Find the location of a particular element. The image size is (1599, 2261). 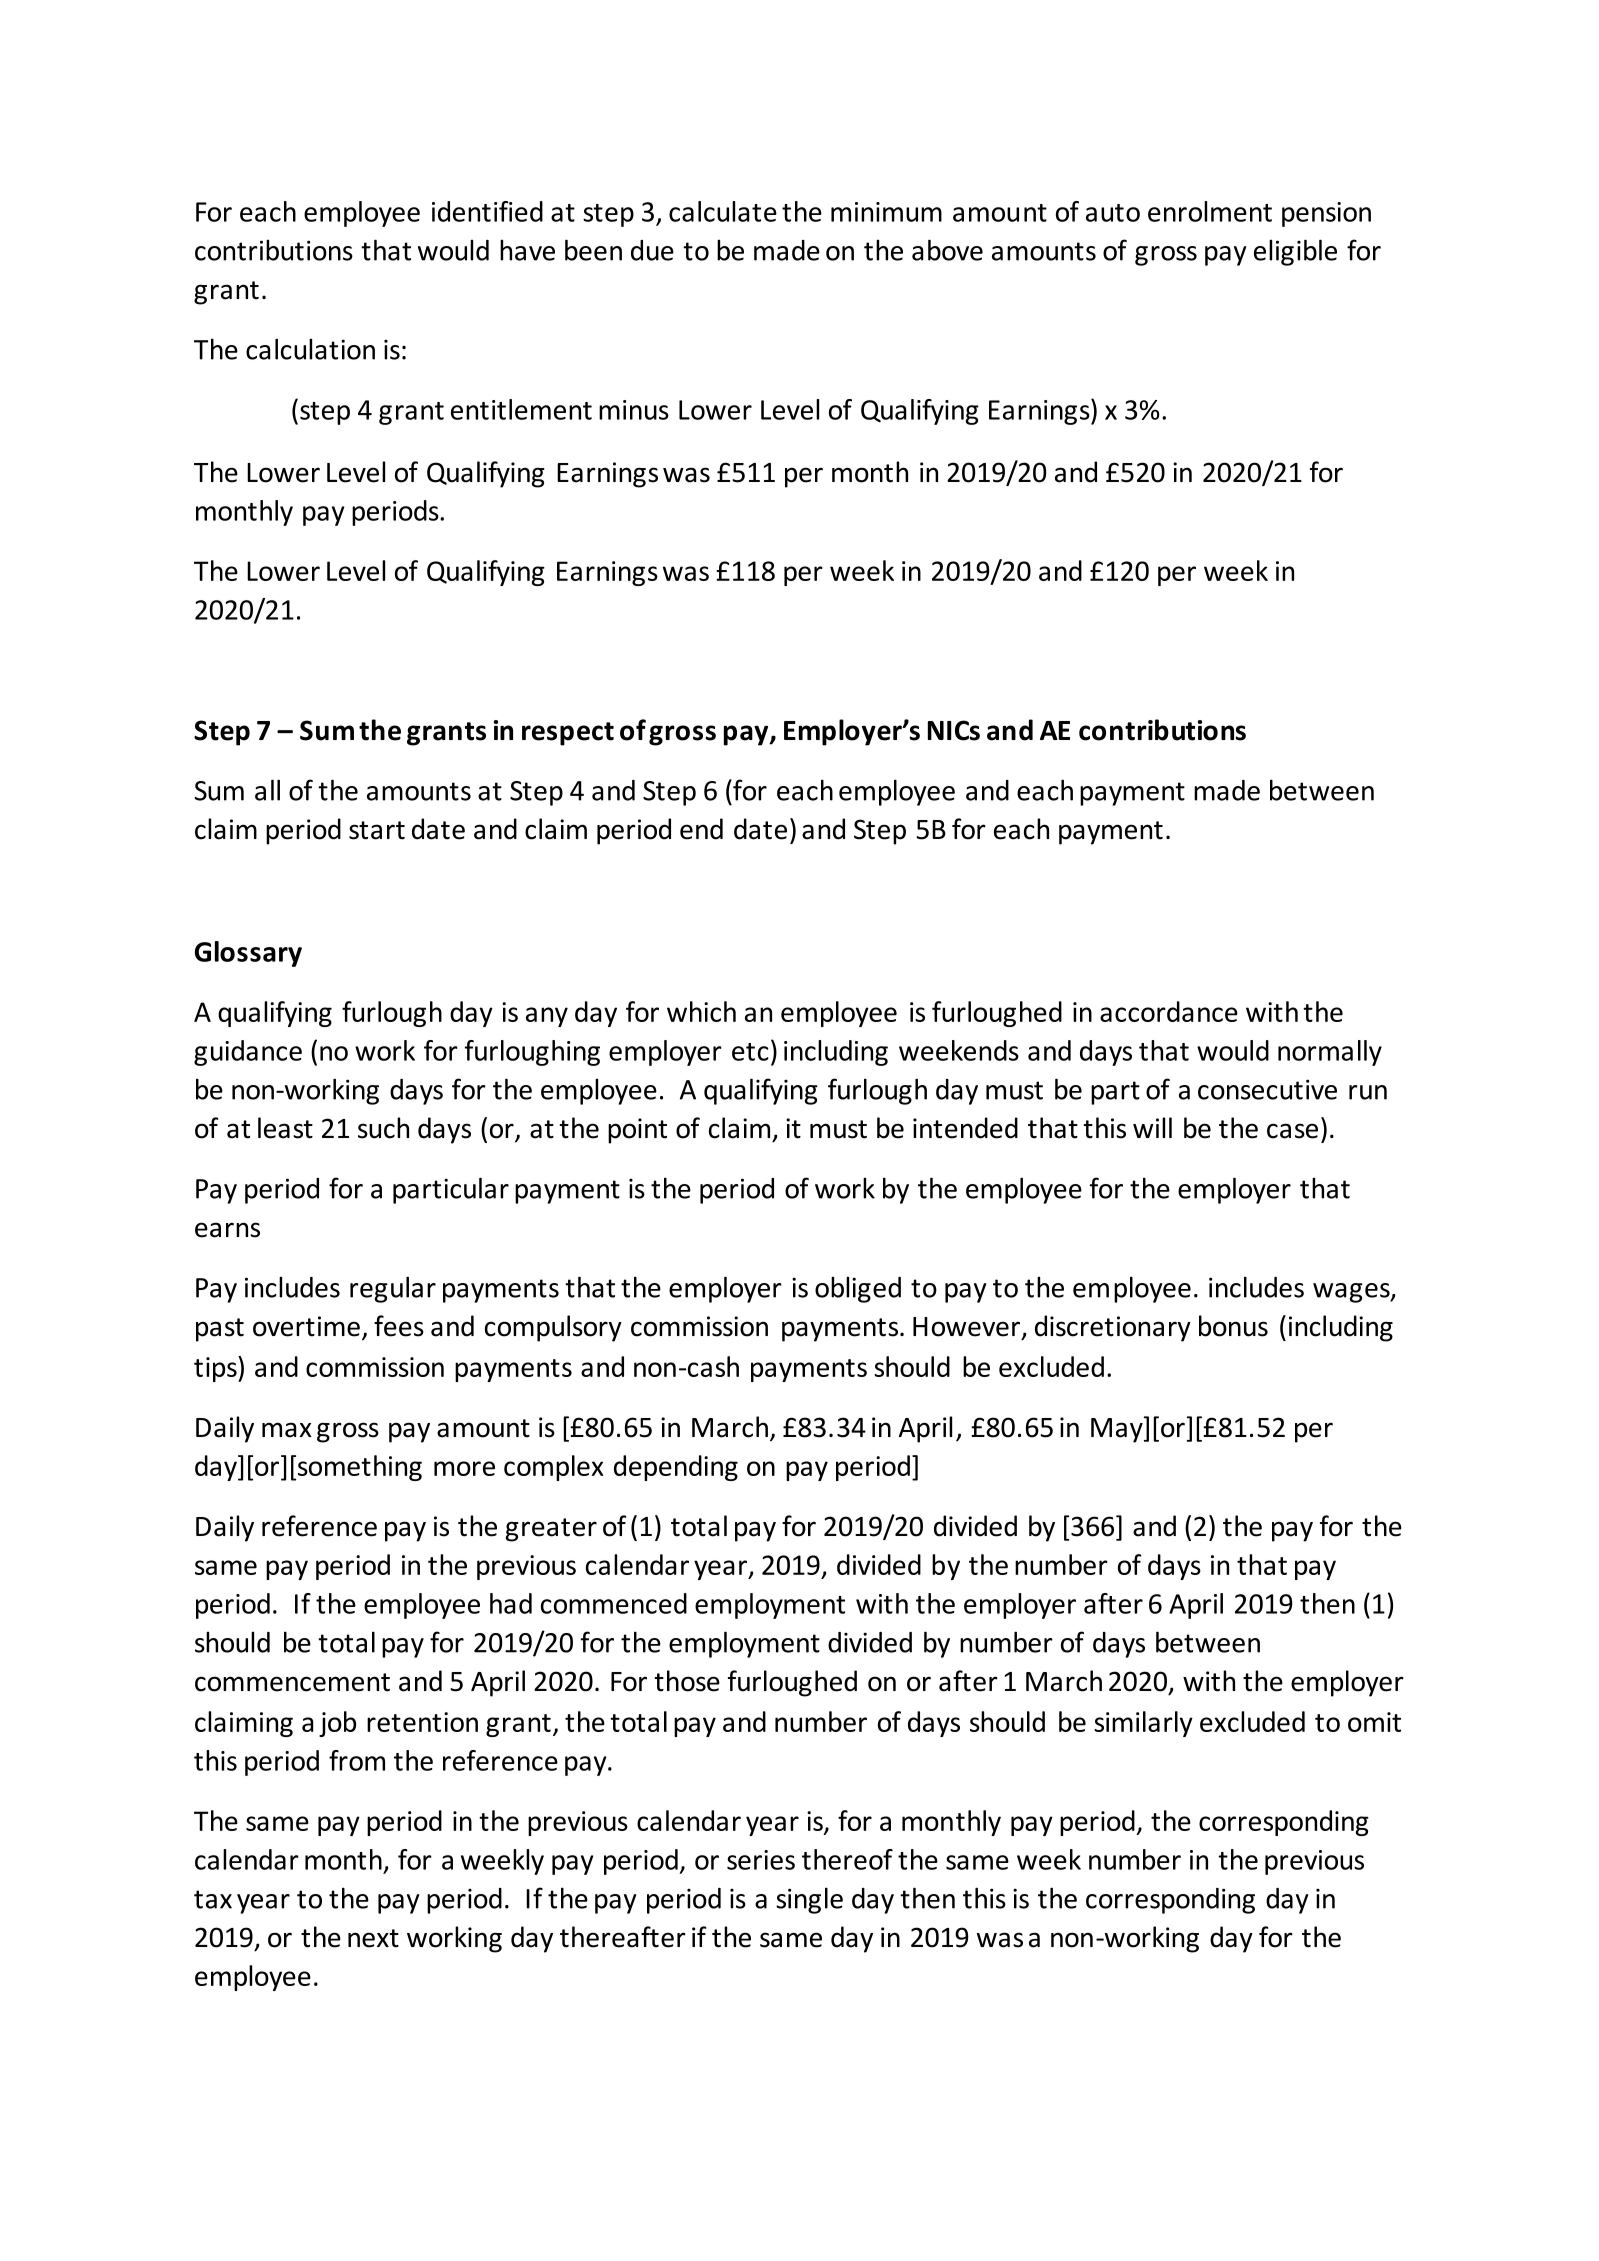

respect is located at coordinates (568, 734).
